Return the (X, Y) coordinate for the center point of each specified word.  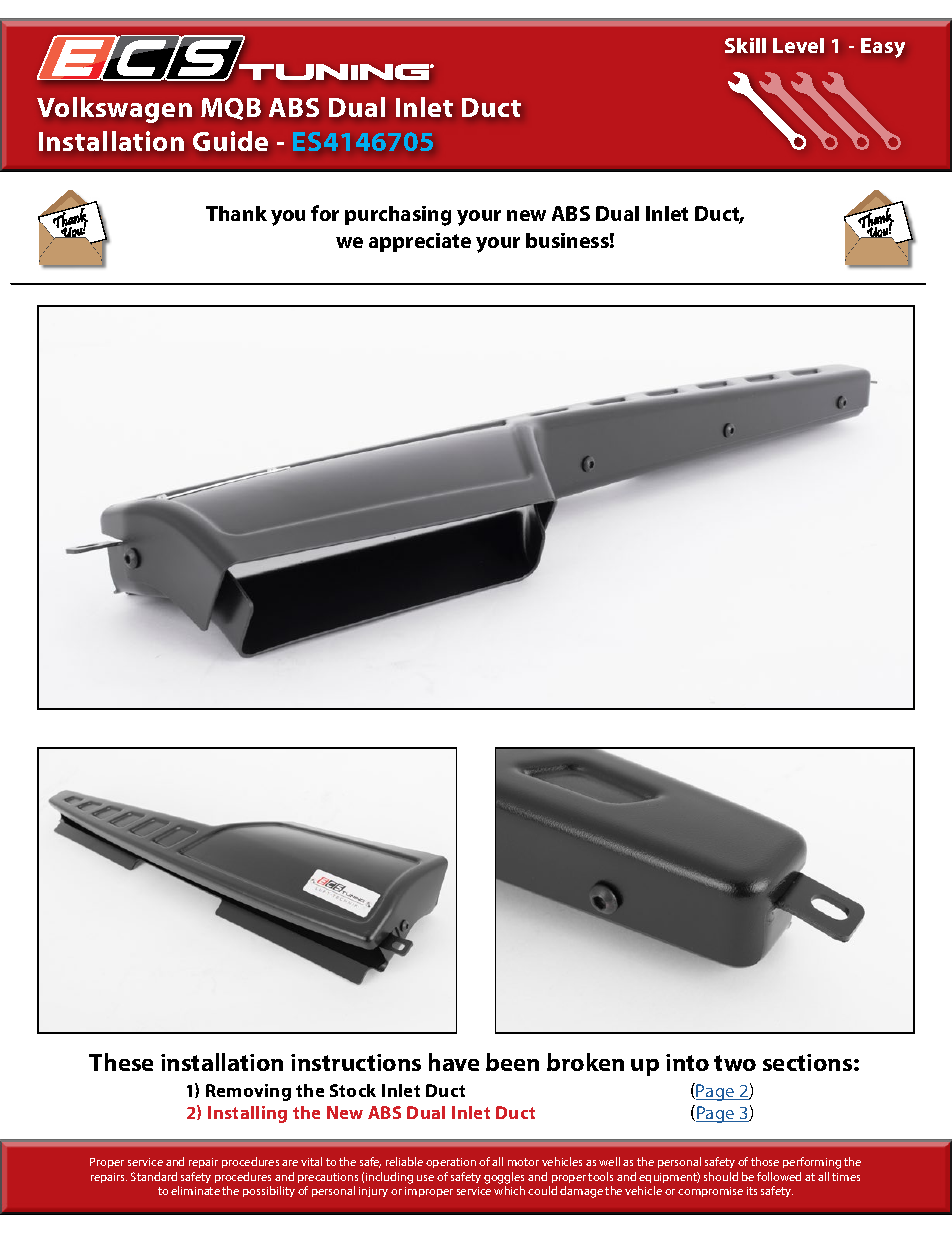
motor (523, 1162)
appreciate (420, 242)
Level (798, 45)
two (735, 1063)
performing (812, 1163)
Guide (230, 141)
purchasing (398, 216)
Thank (236, 213)
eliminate (195, 1190)
